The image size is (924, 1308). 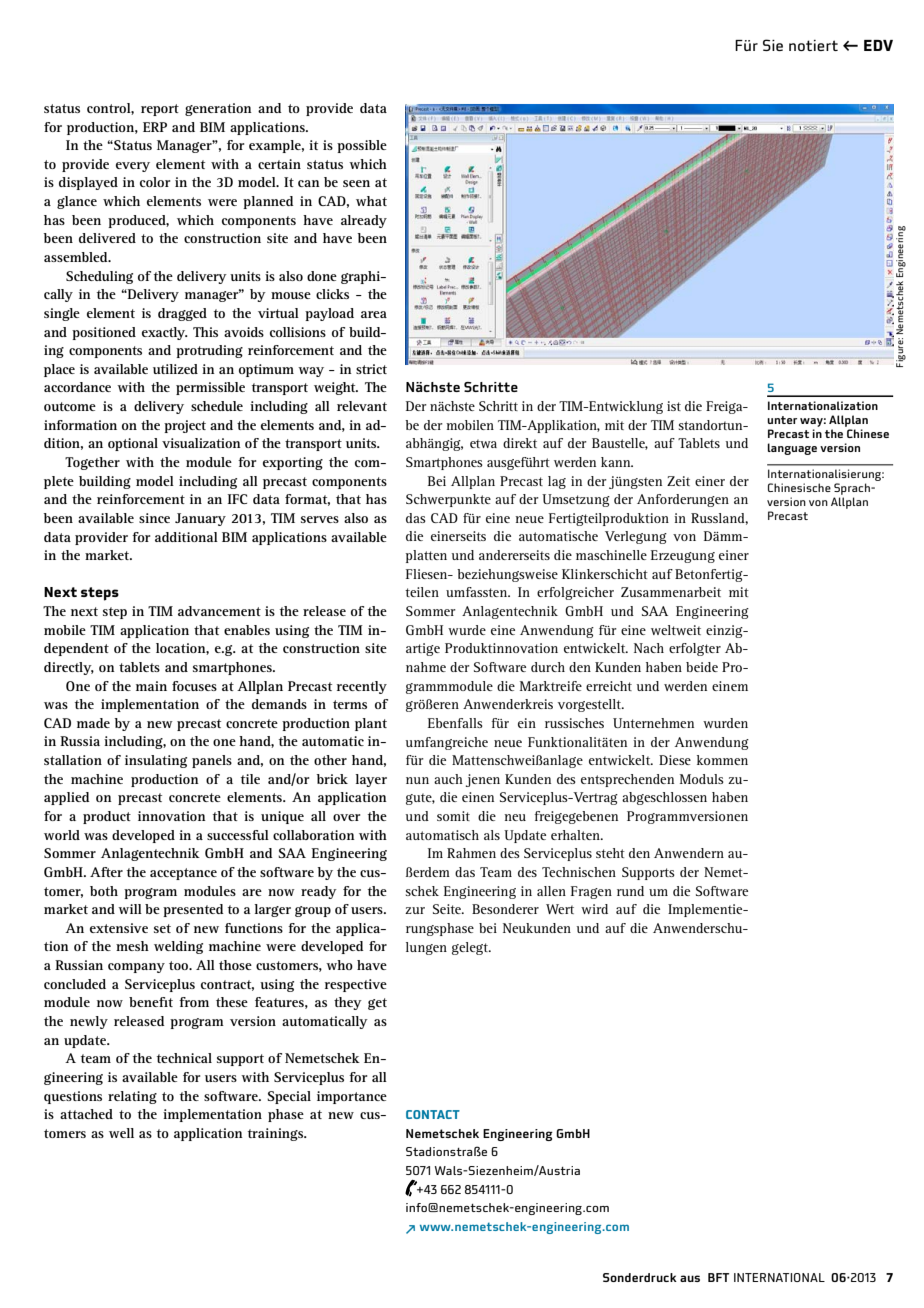 I want to click on direkt, so click(x=520, y=443).
